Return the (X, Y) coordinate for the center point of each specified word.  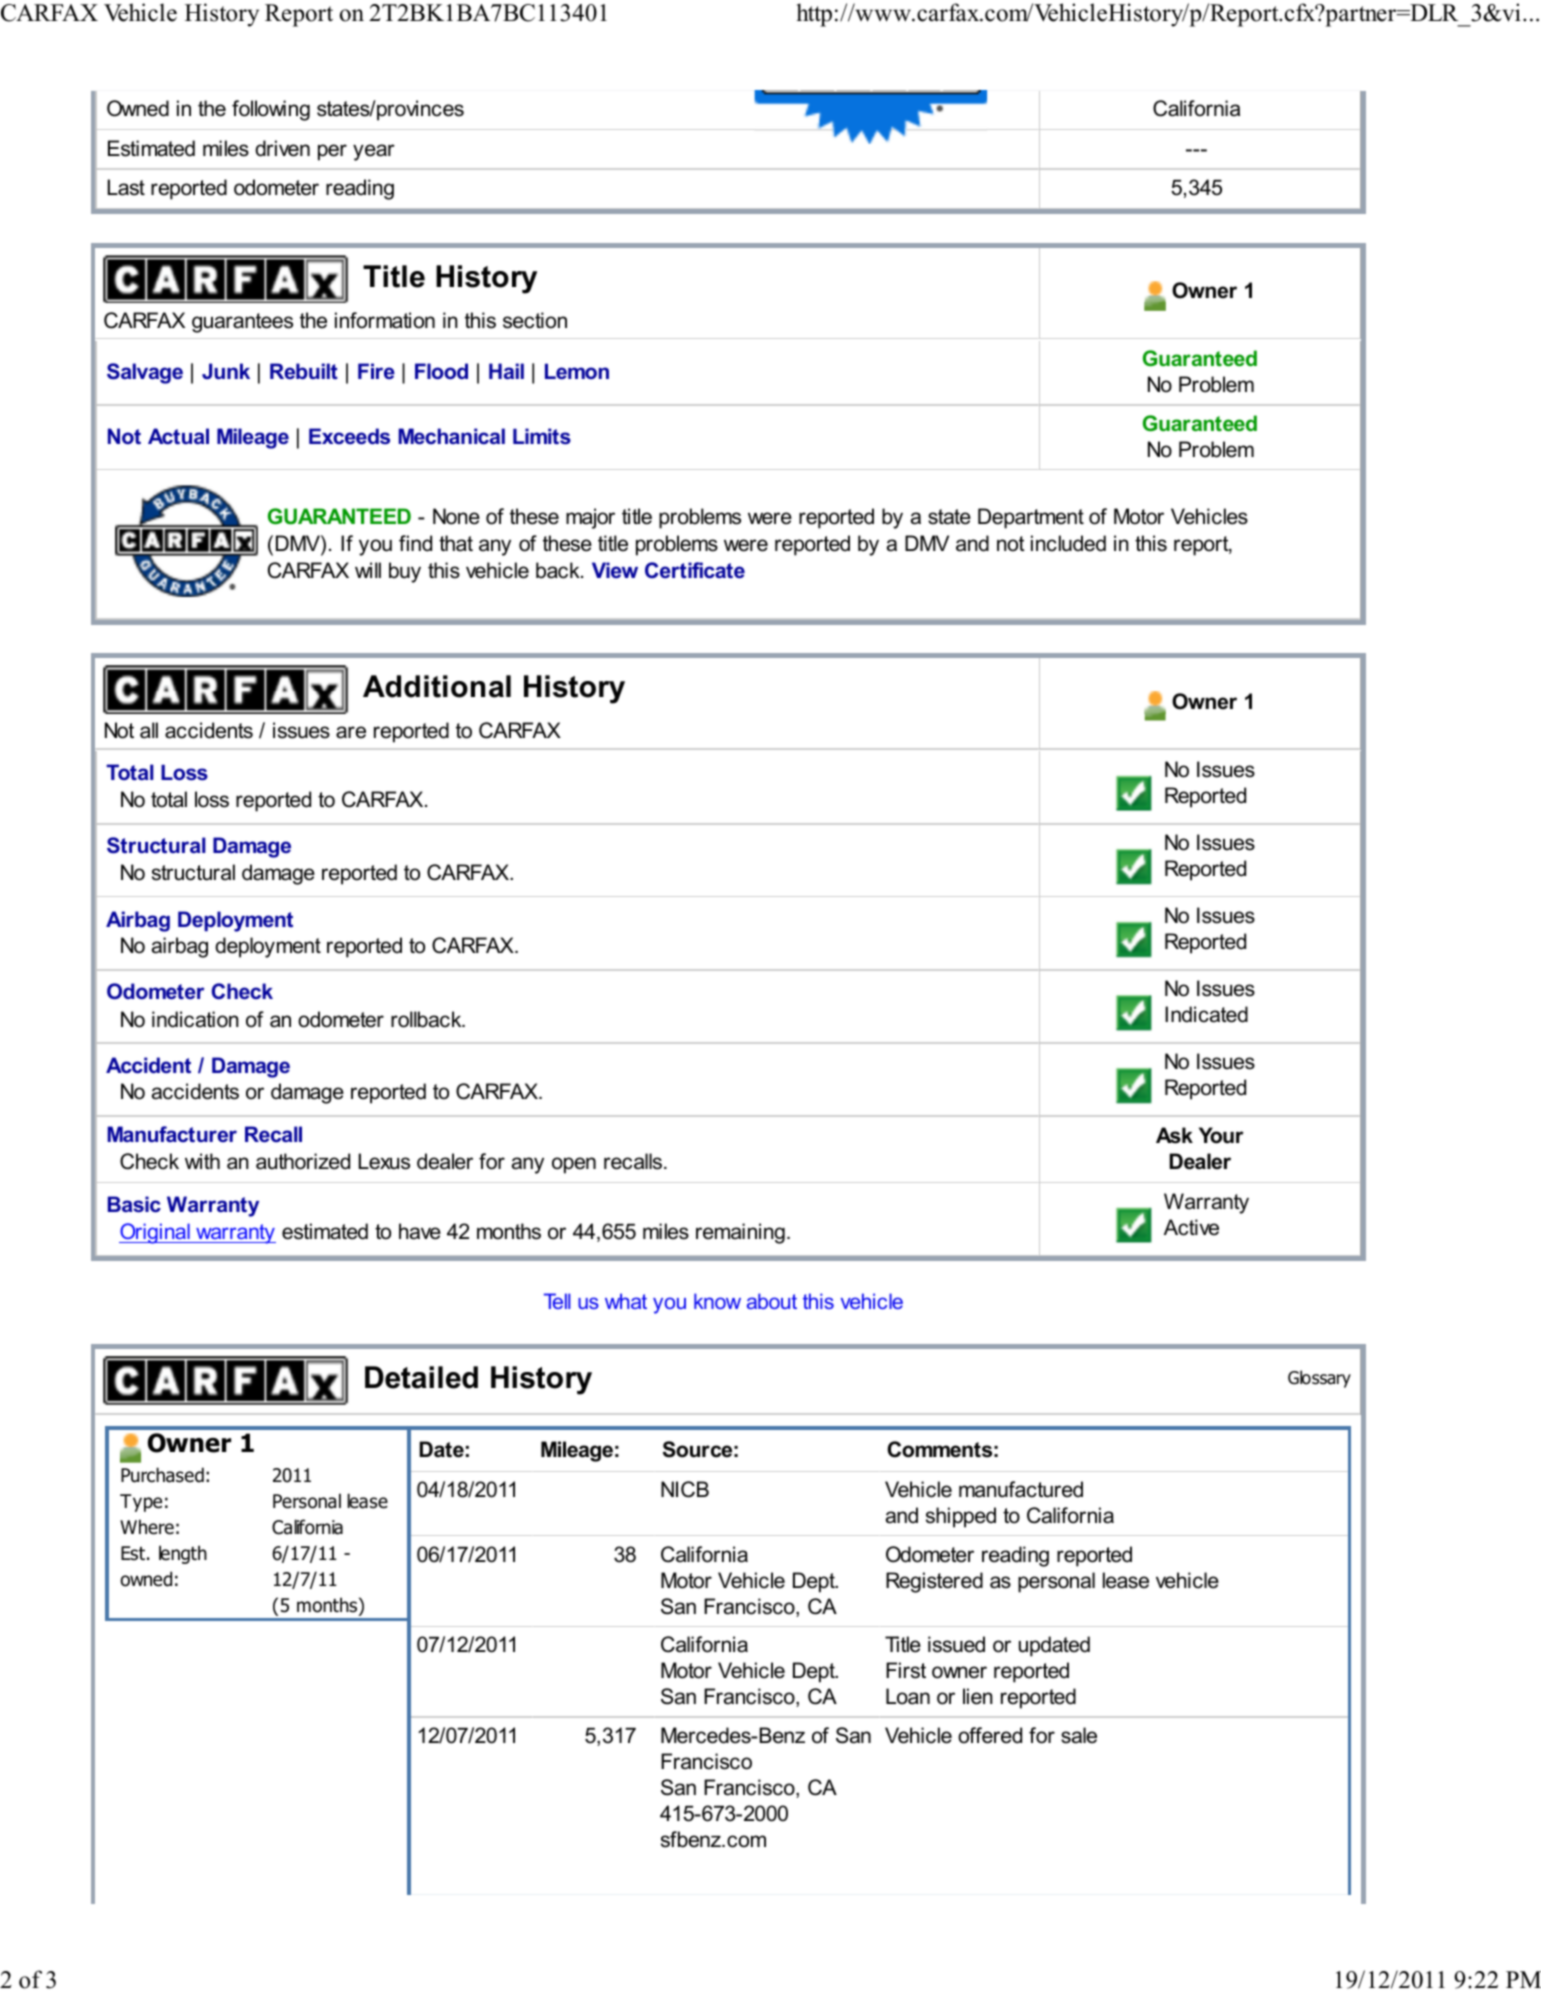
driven (282, 148)
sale (1079, 1735)
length (183, 1554)
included (1068, 543)
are (351, 732)
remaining (740, 1233)
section (535, 320)
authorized (303, 1161)
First (906, 1670)
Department (1031, 518)
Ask (1174, 1135)
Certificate (695, 570)
